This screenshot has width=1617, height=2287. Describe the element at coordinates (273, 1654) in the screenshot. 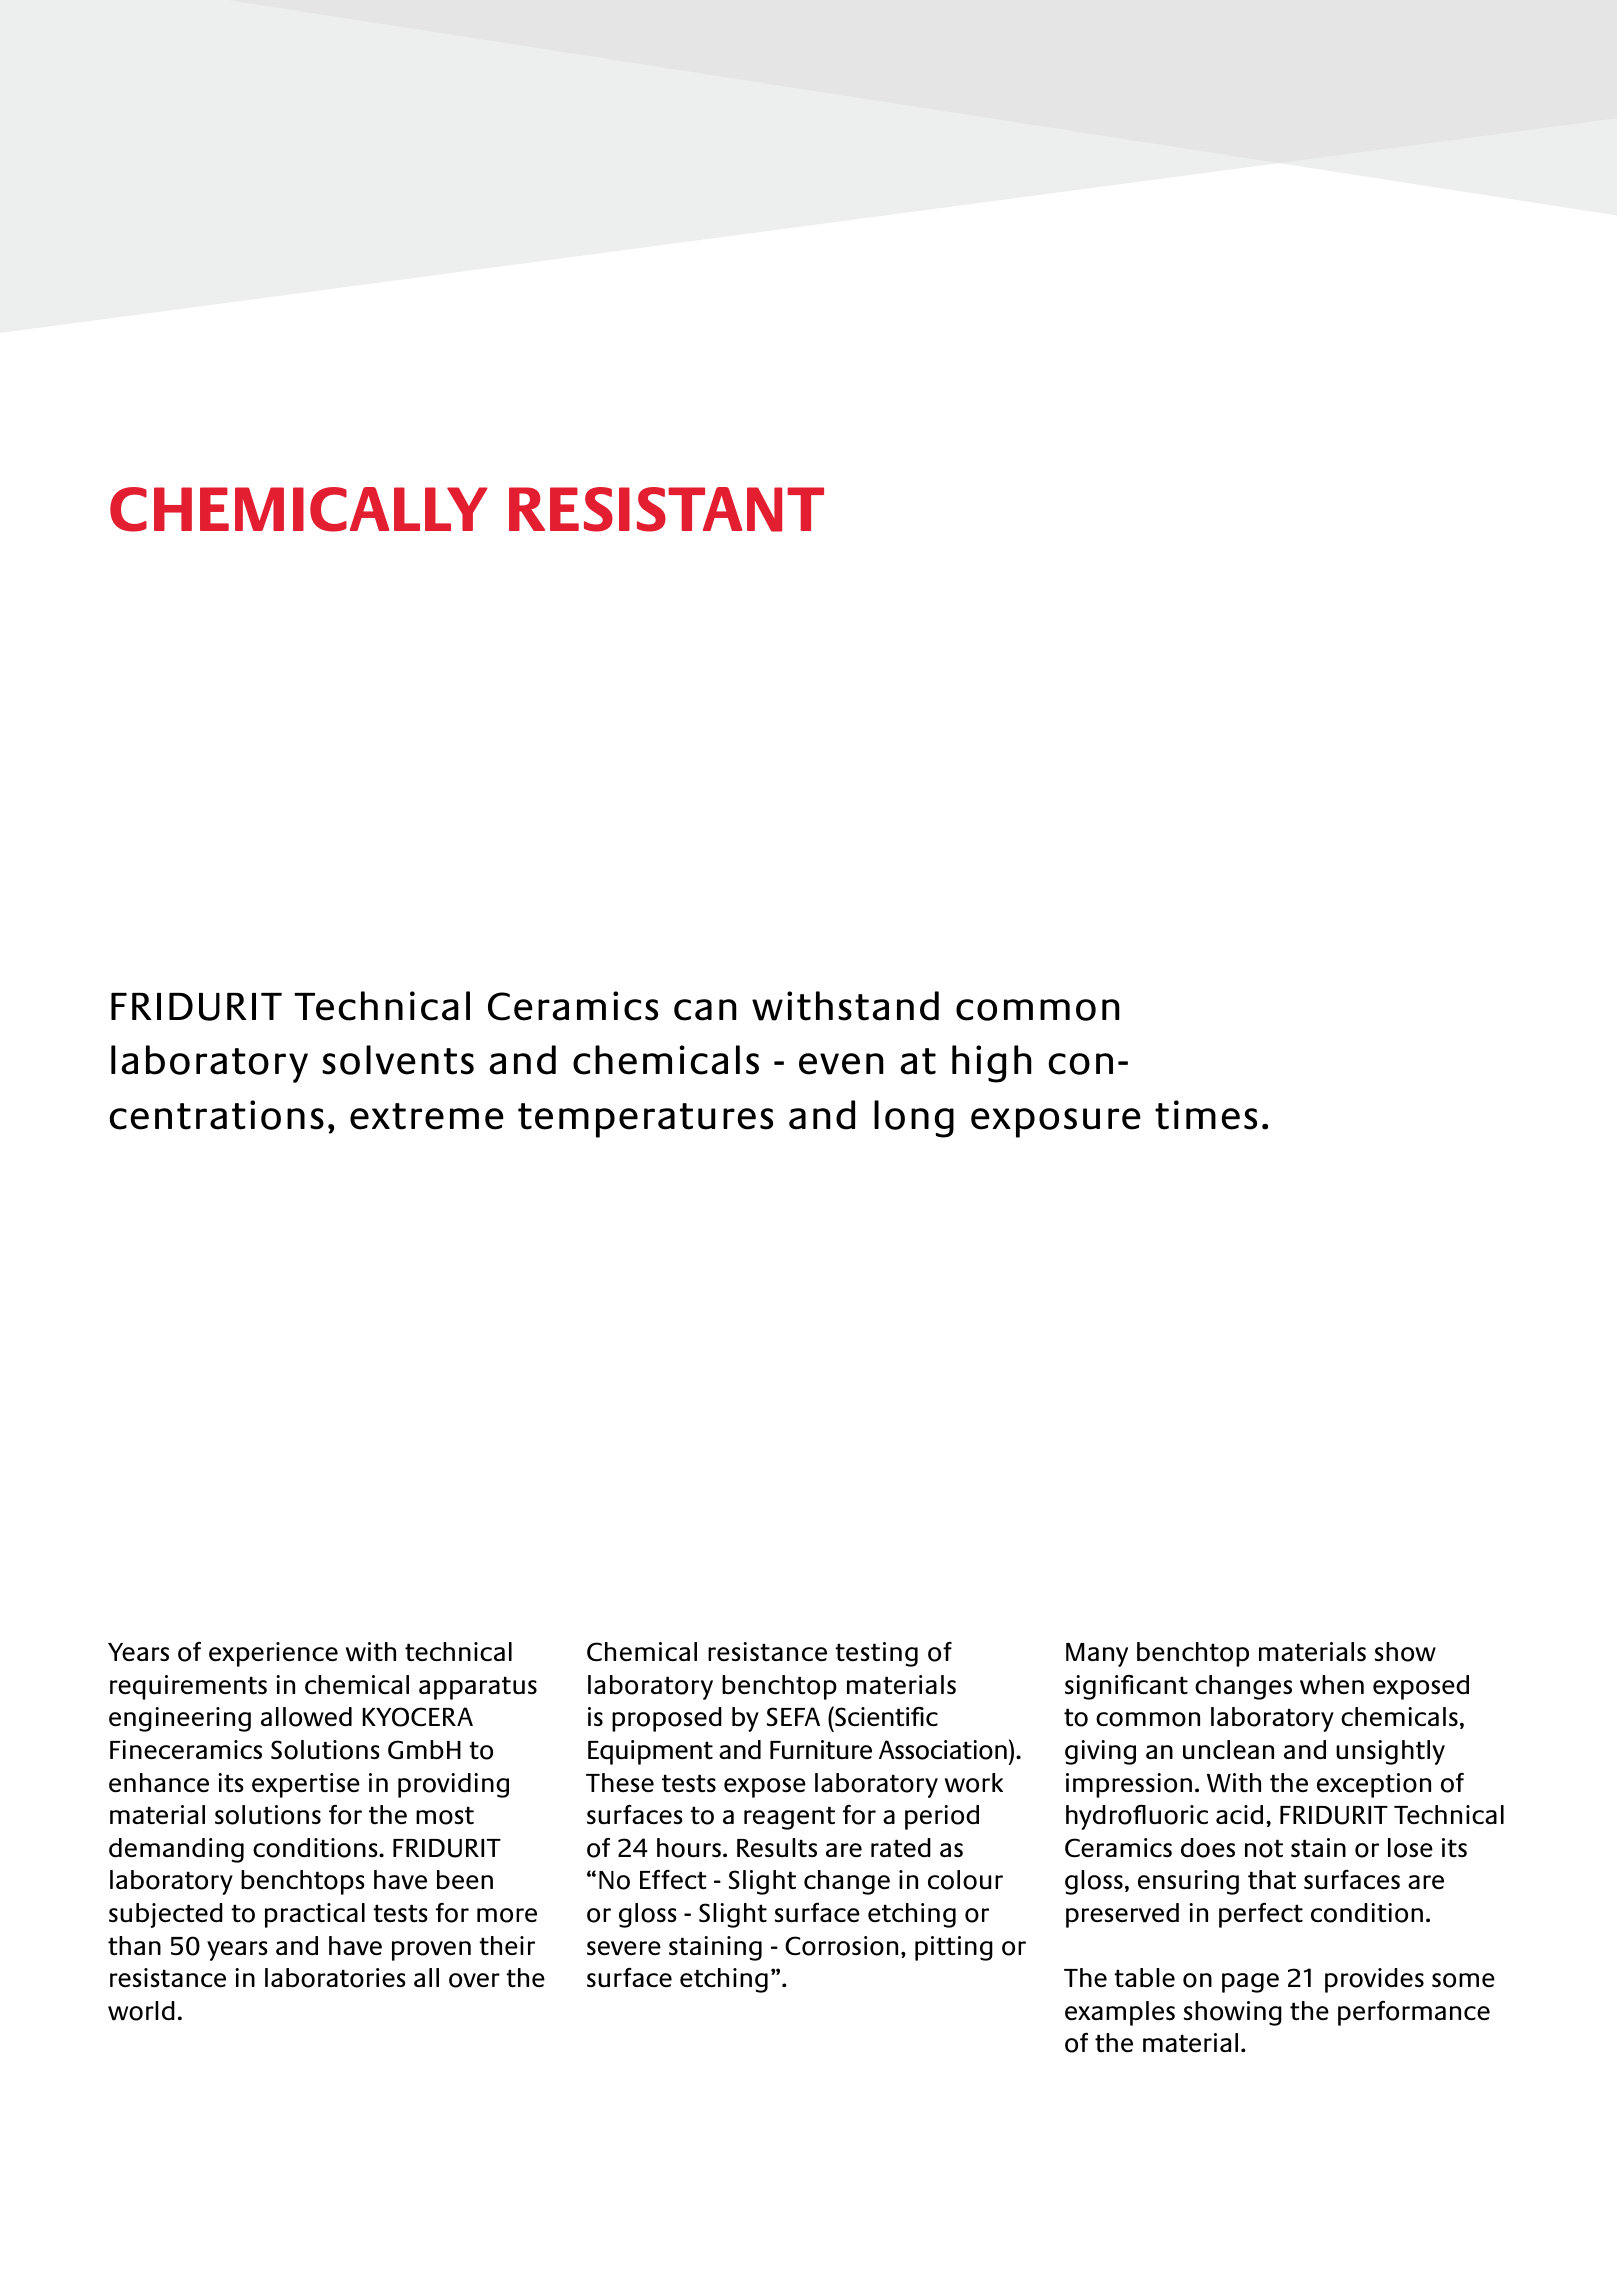

I see `experience` at that location.
